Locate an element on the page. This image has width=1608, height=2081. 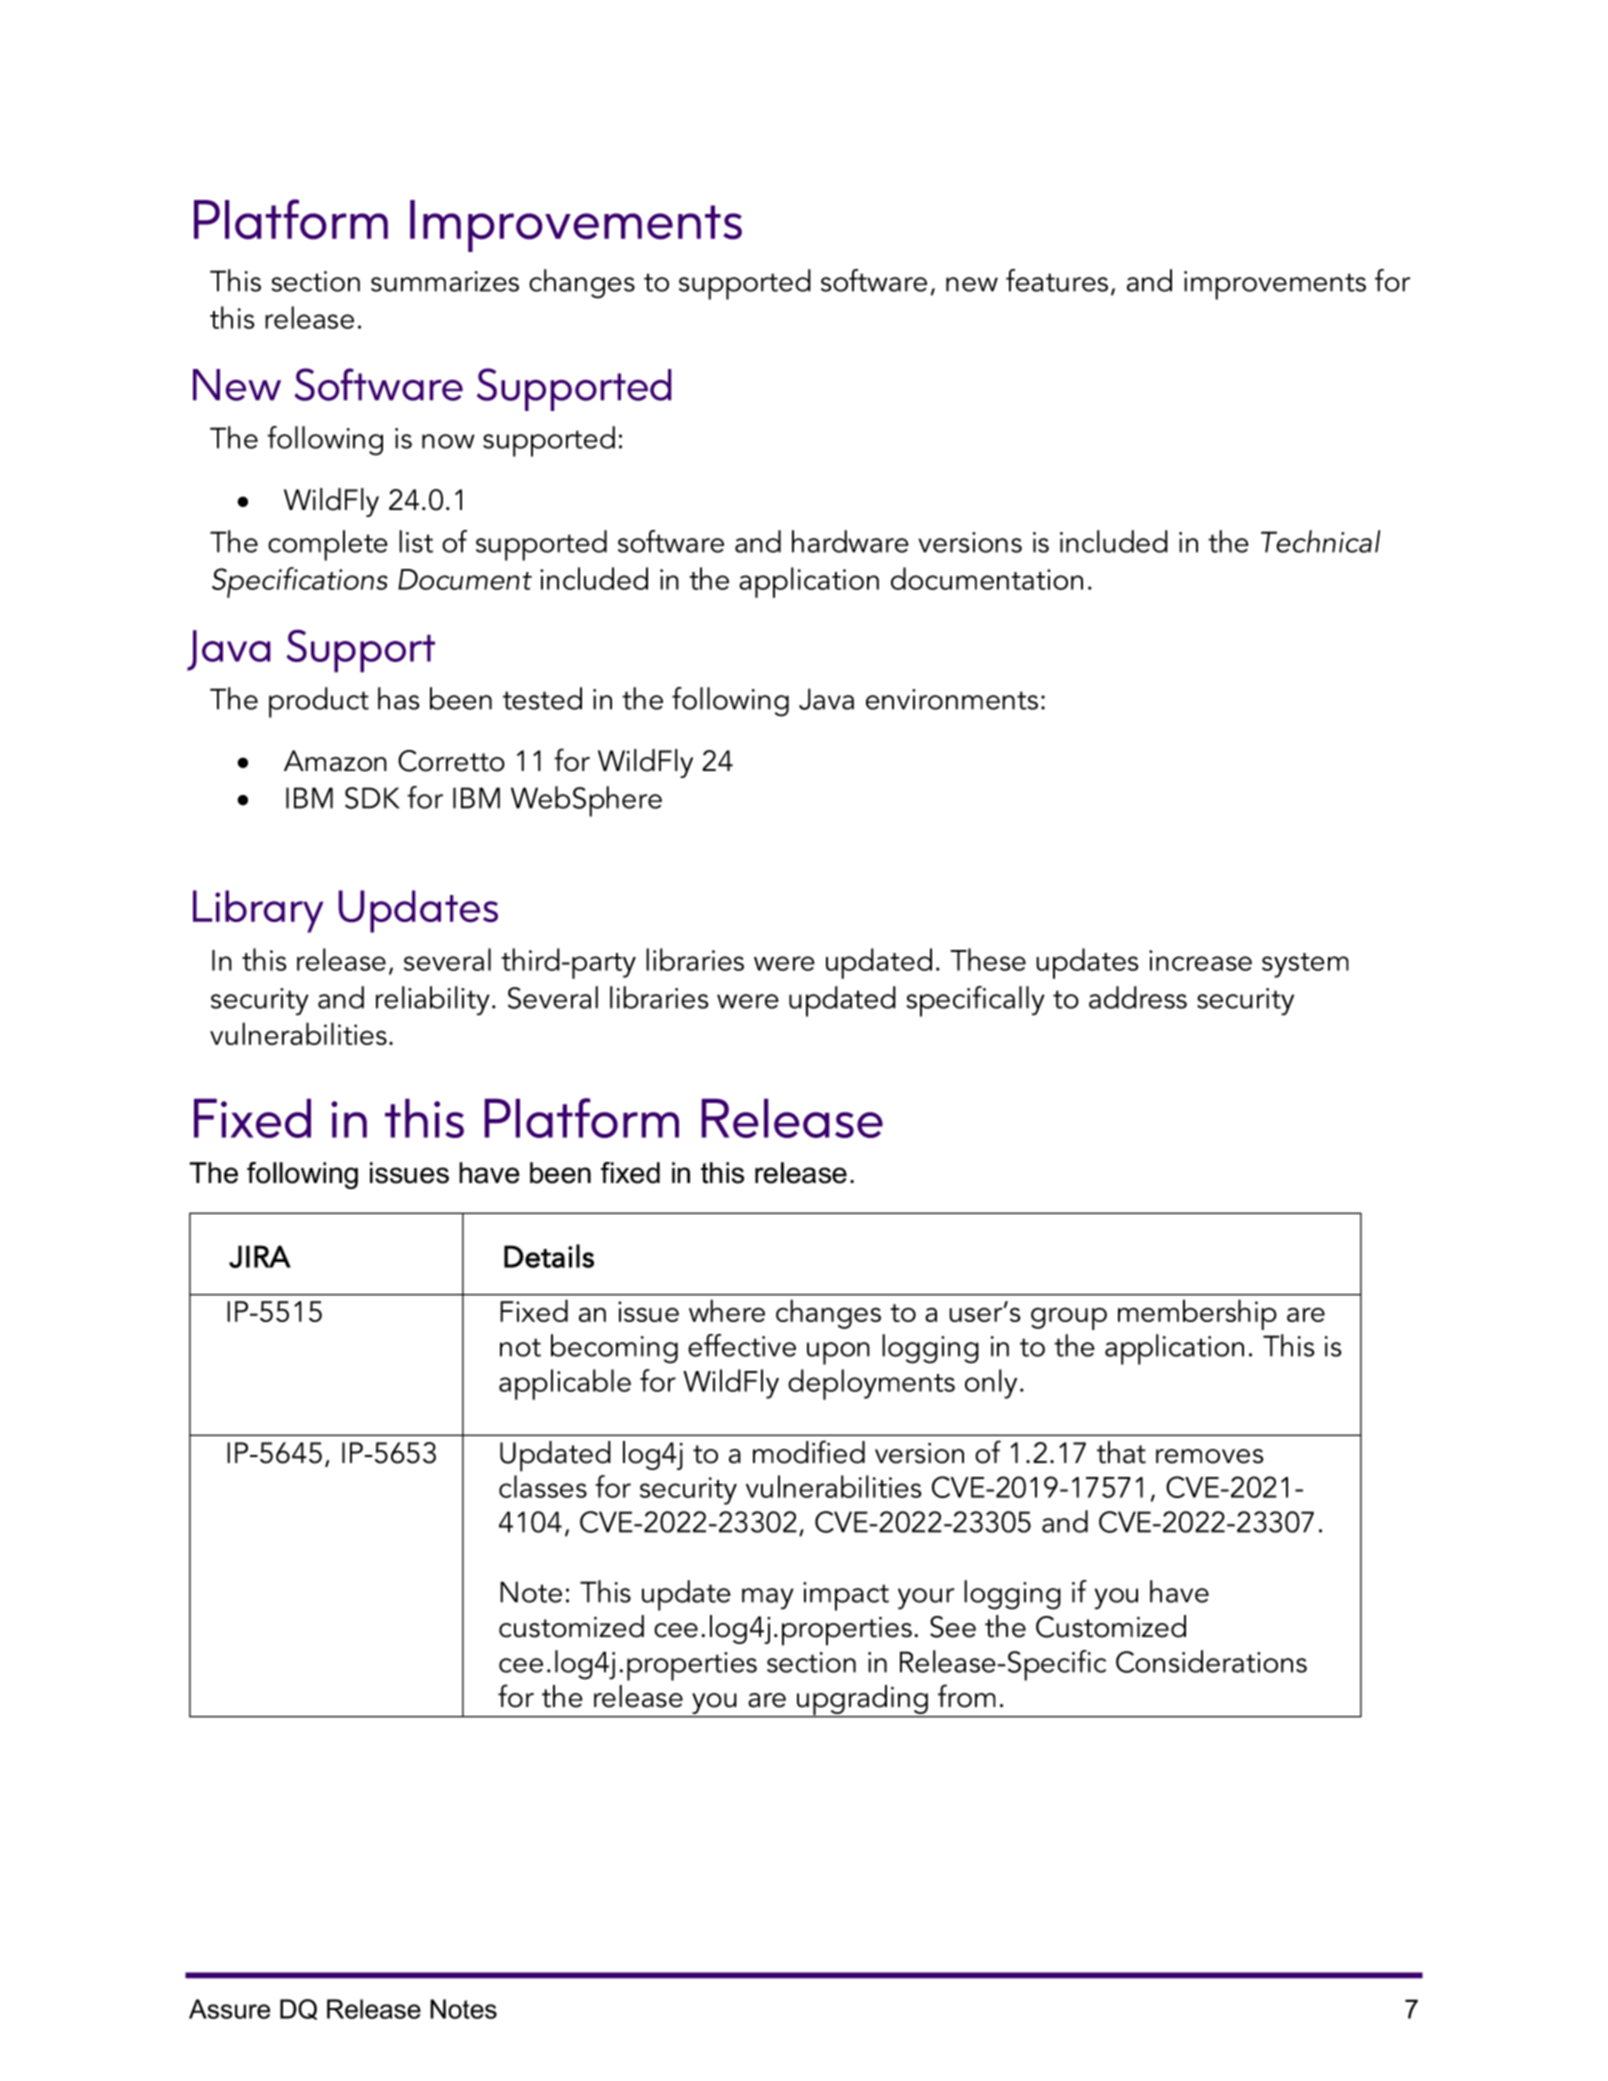
features is located at coordinates (1057, 280).
